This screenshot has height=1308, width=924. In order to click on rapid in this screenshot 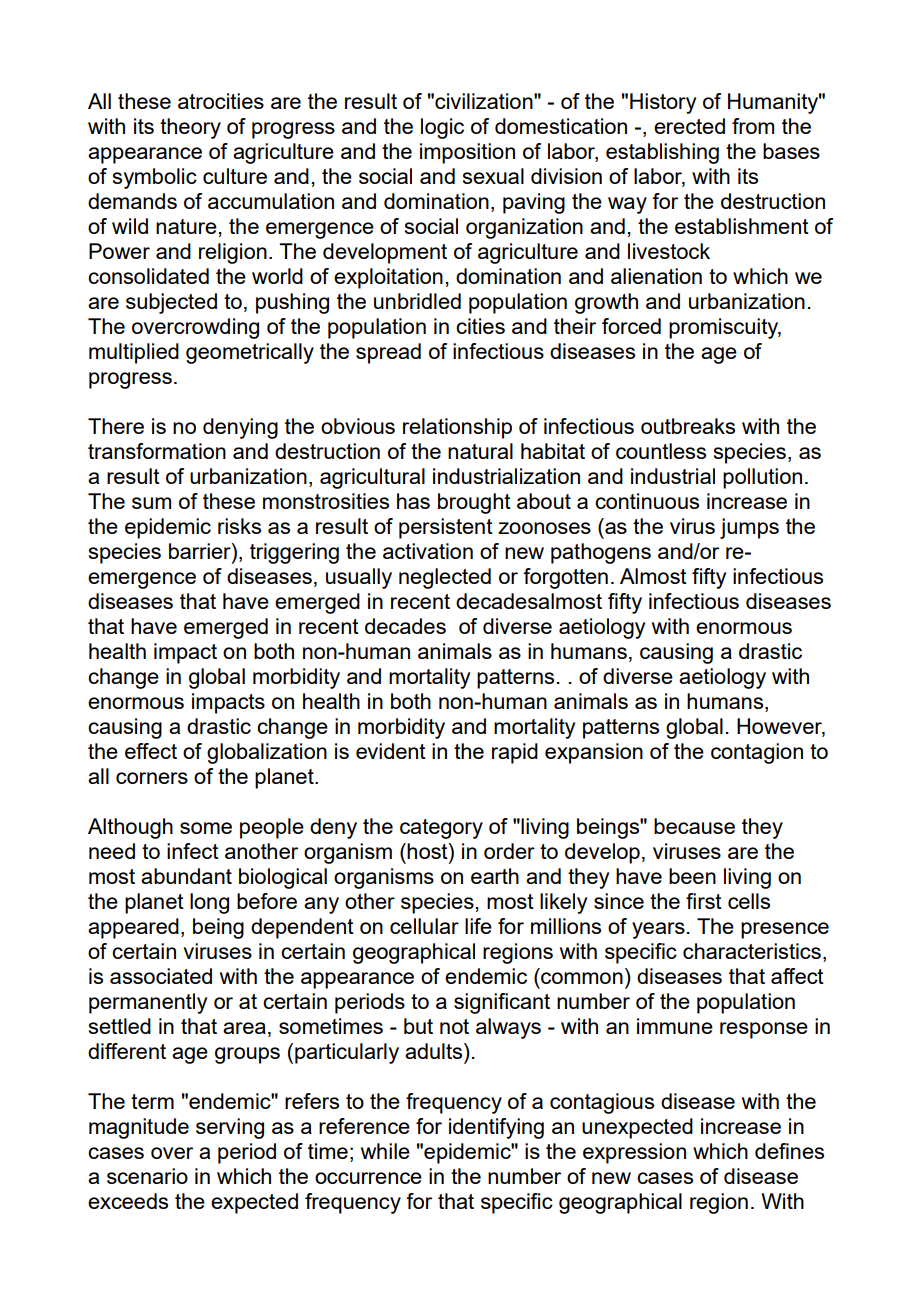, I will do `click(515, 753)`.
